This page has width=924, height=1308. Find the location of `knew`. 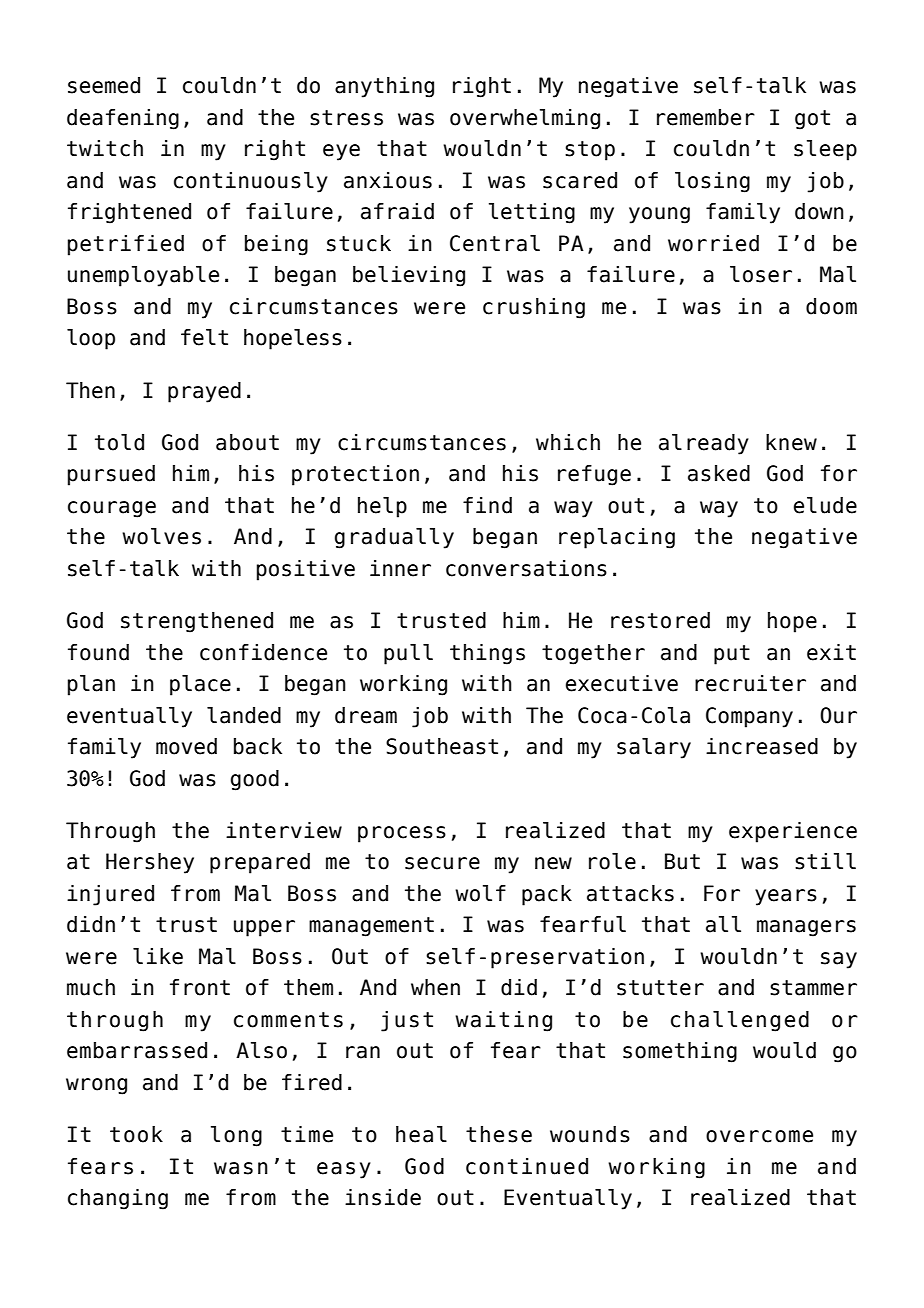

knew is located at coordinates (791, 442).
